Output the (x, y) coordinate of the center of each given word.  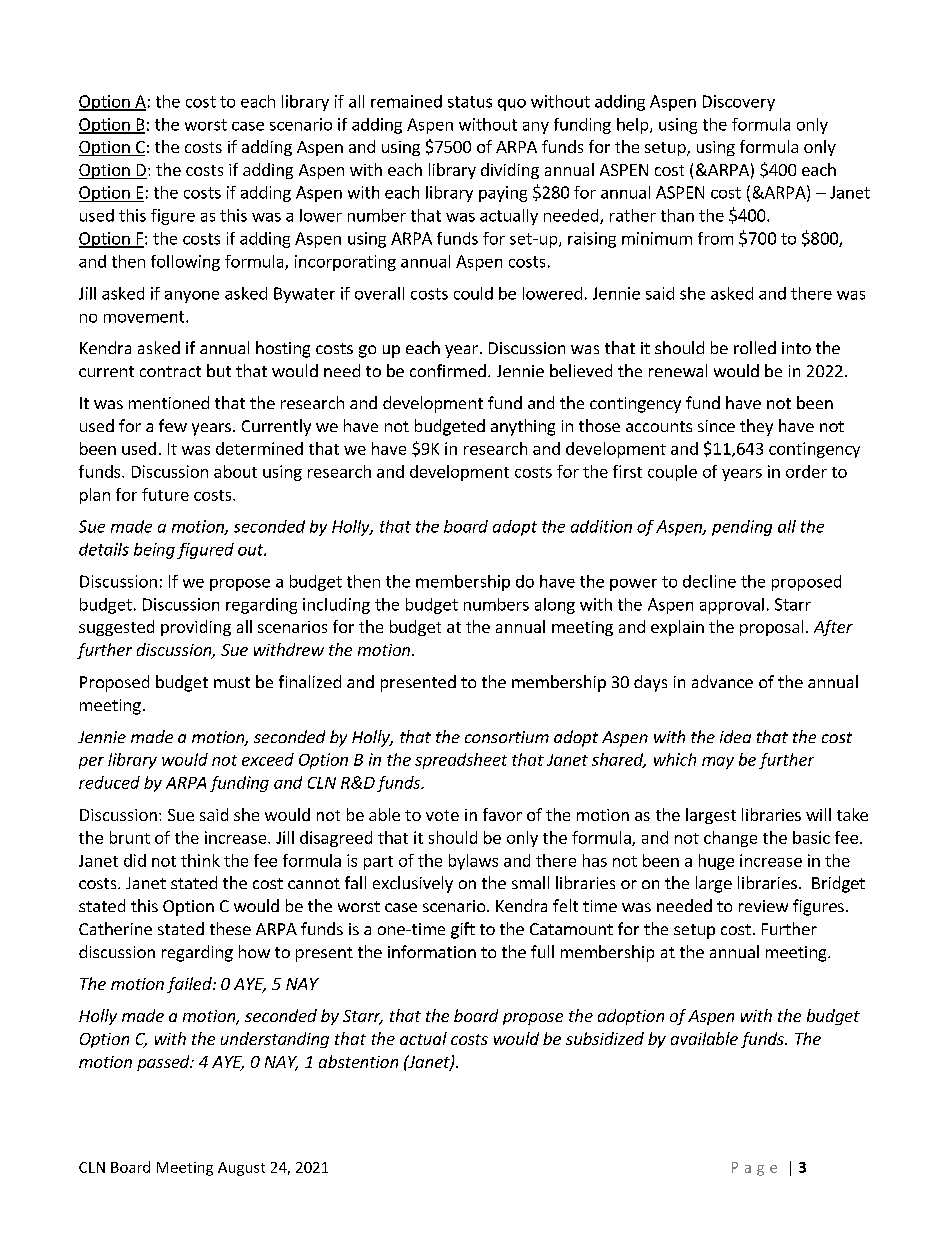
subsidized (605, 1038)
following (185, 263)
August (241, 1169)
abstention (358, 1061)
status (470, 102)
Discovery (739, 103)
